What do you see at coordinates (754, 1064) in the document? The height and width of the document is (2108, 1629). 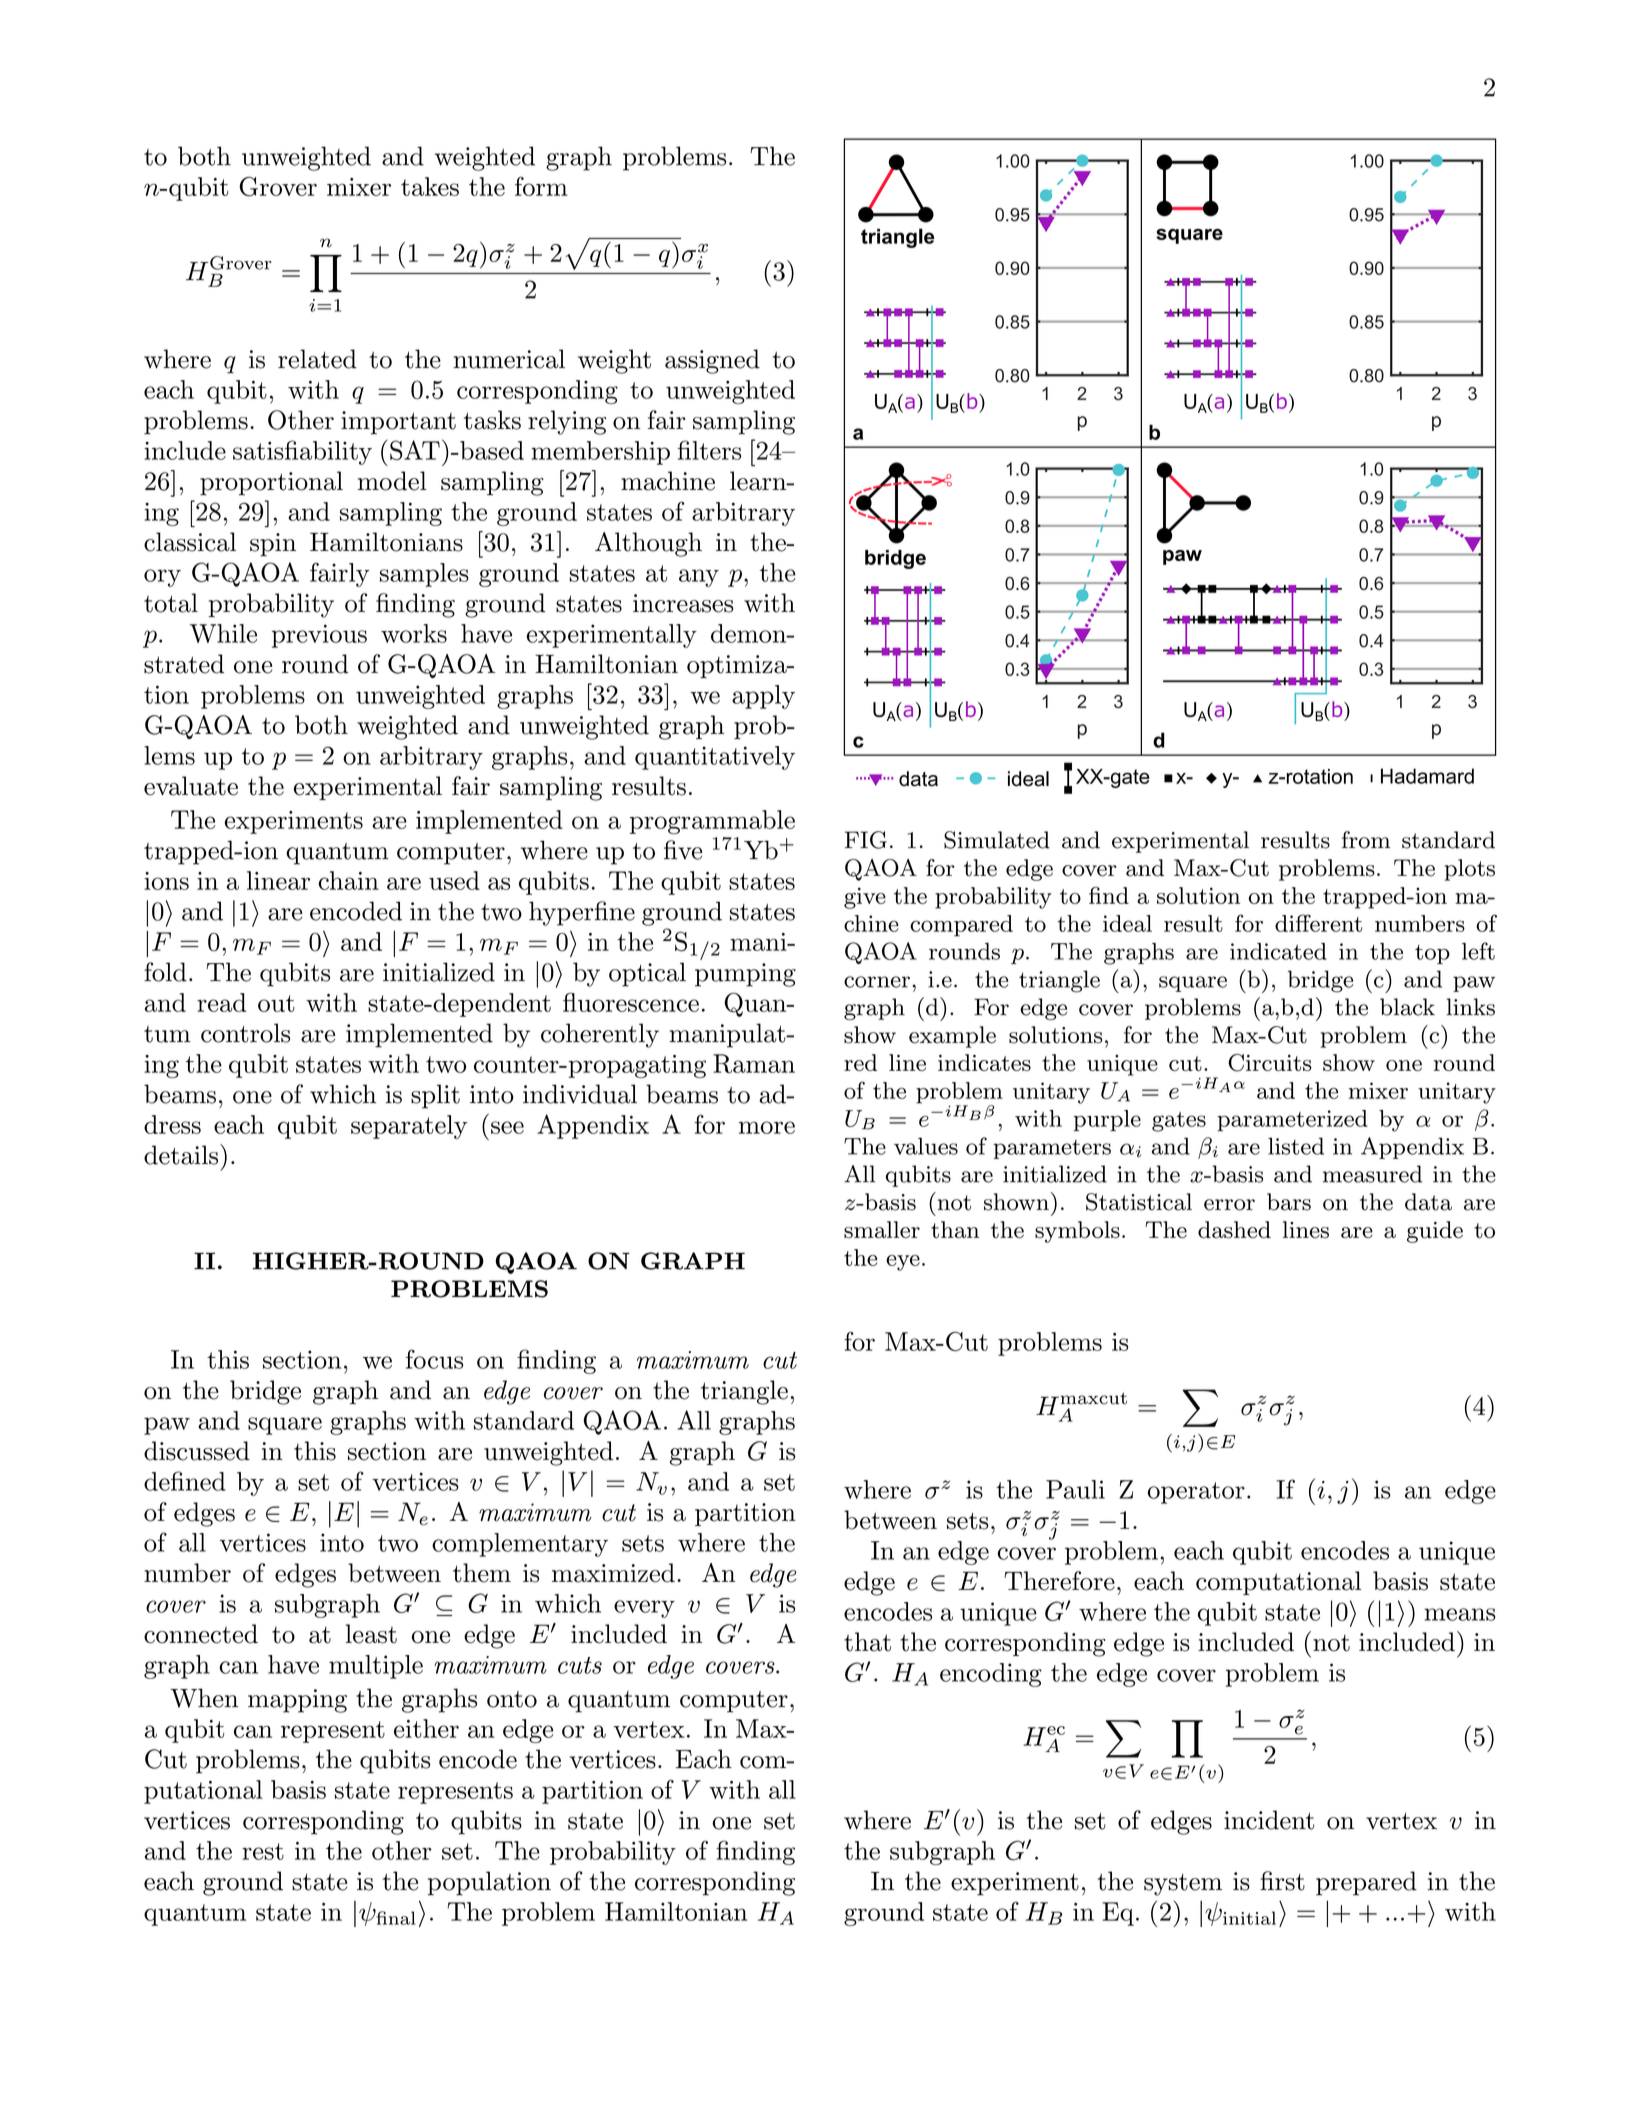 I see `Raman` at bounding box center [754, 1064].
